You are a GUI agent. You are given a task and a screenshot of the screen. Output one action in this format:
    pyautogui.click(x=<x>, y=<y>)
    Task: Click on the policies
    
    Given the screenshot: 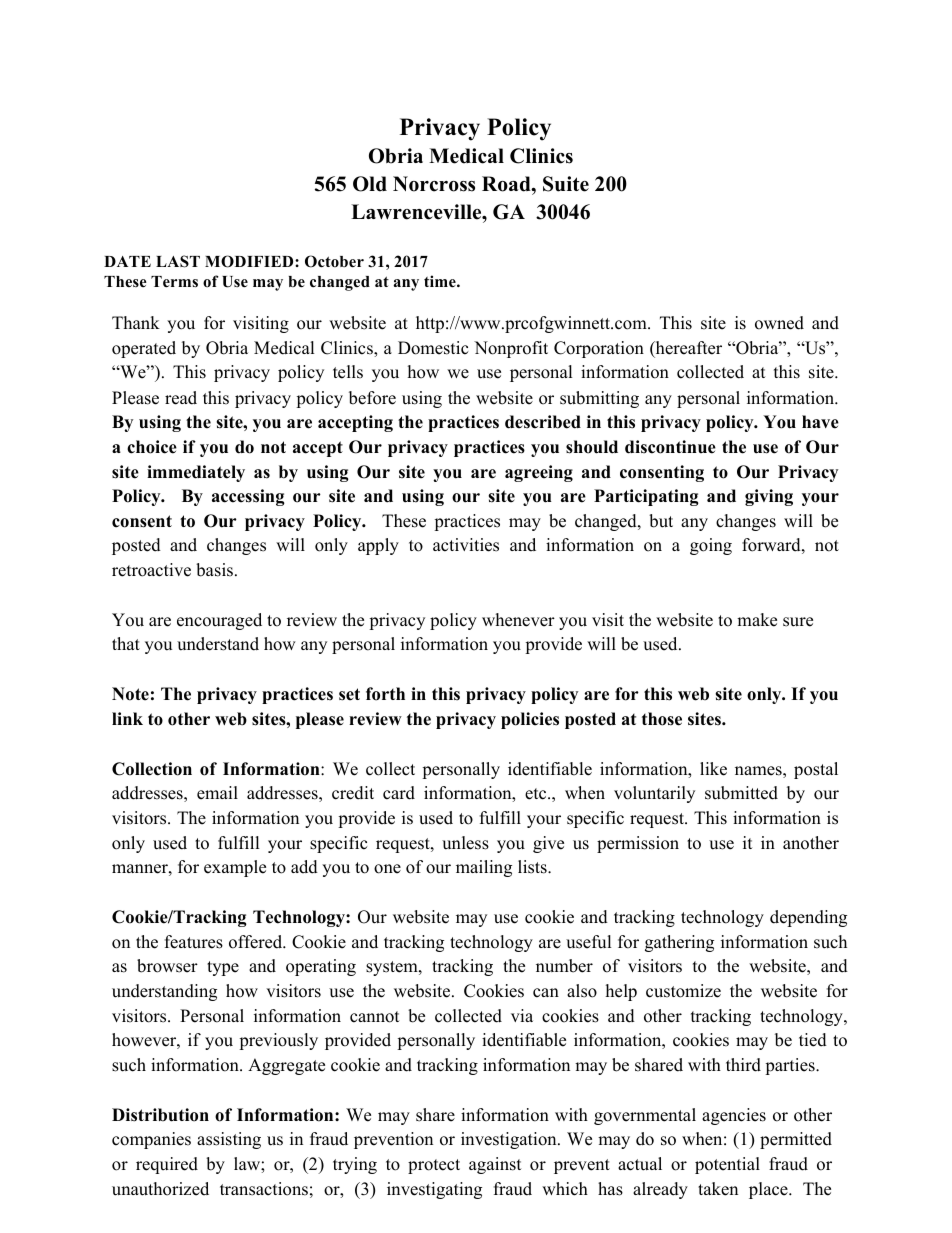 What is the action you would take?
    pyautogui.click(x=530, y=720)
